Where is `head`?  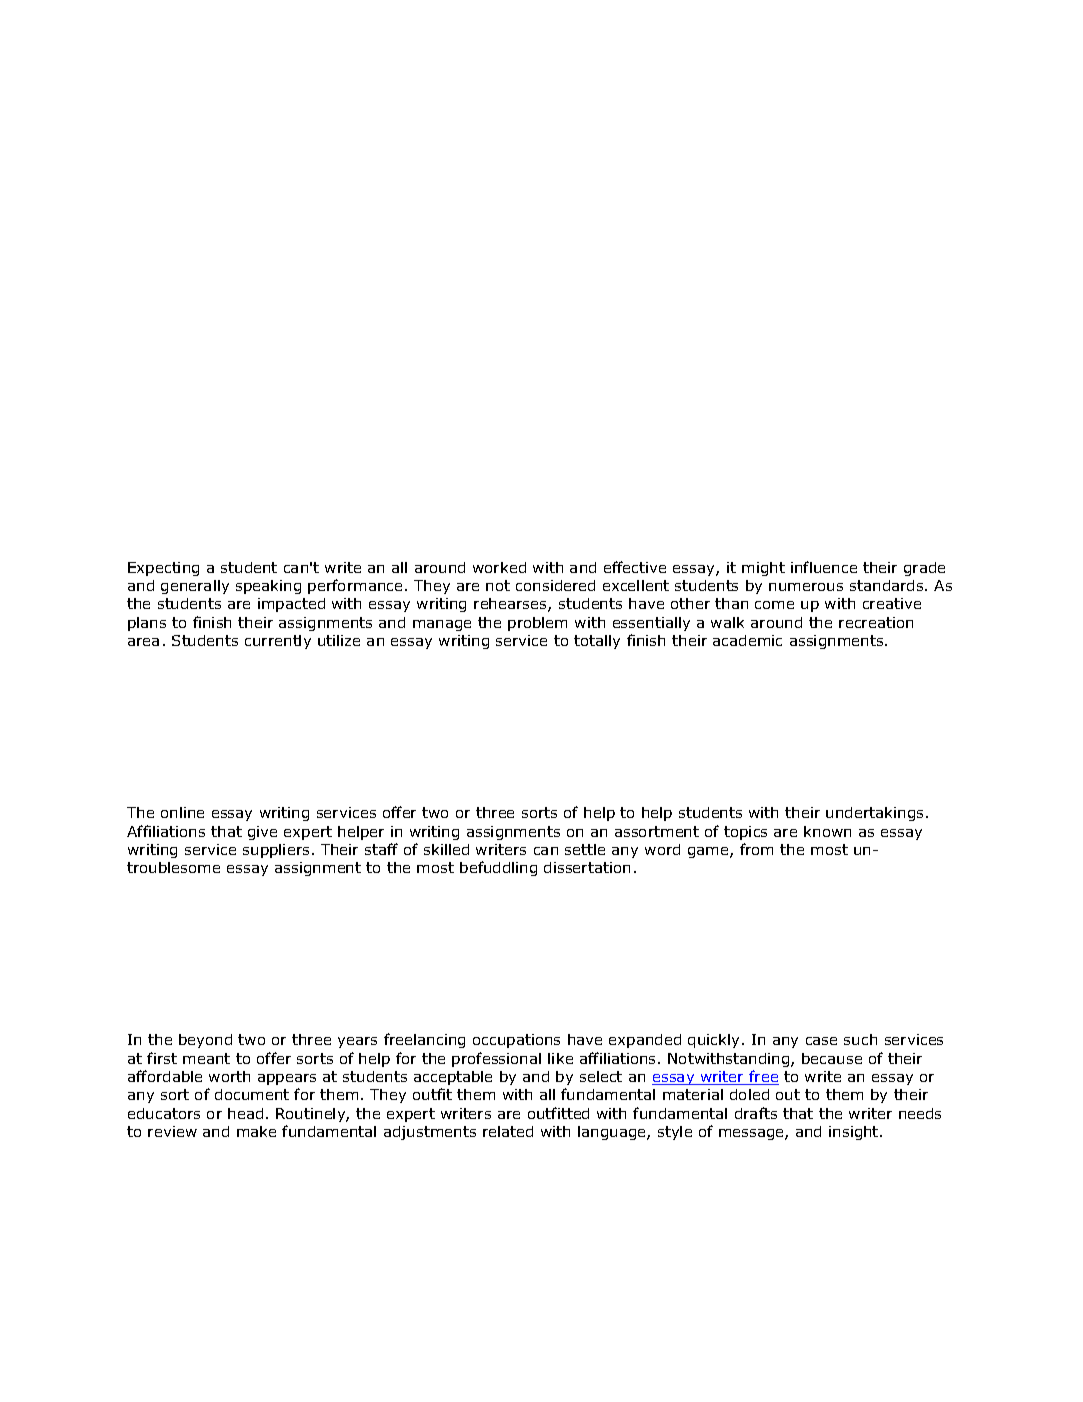
head is located at coordinates (245, 1113).
